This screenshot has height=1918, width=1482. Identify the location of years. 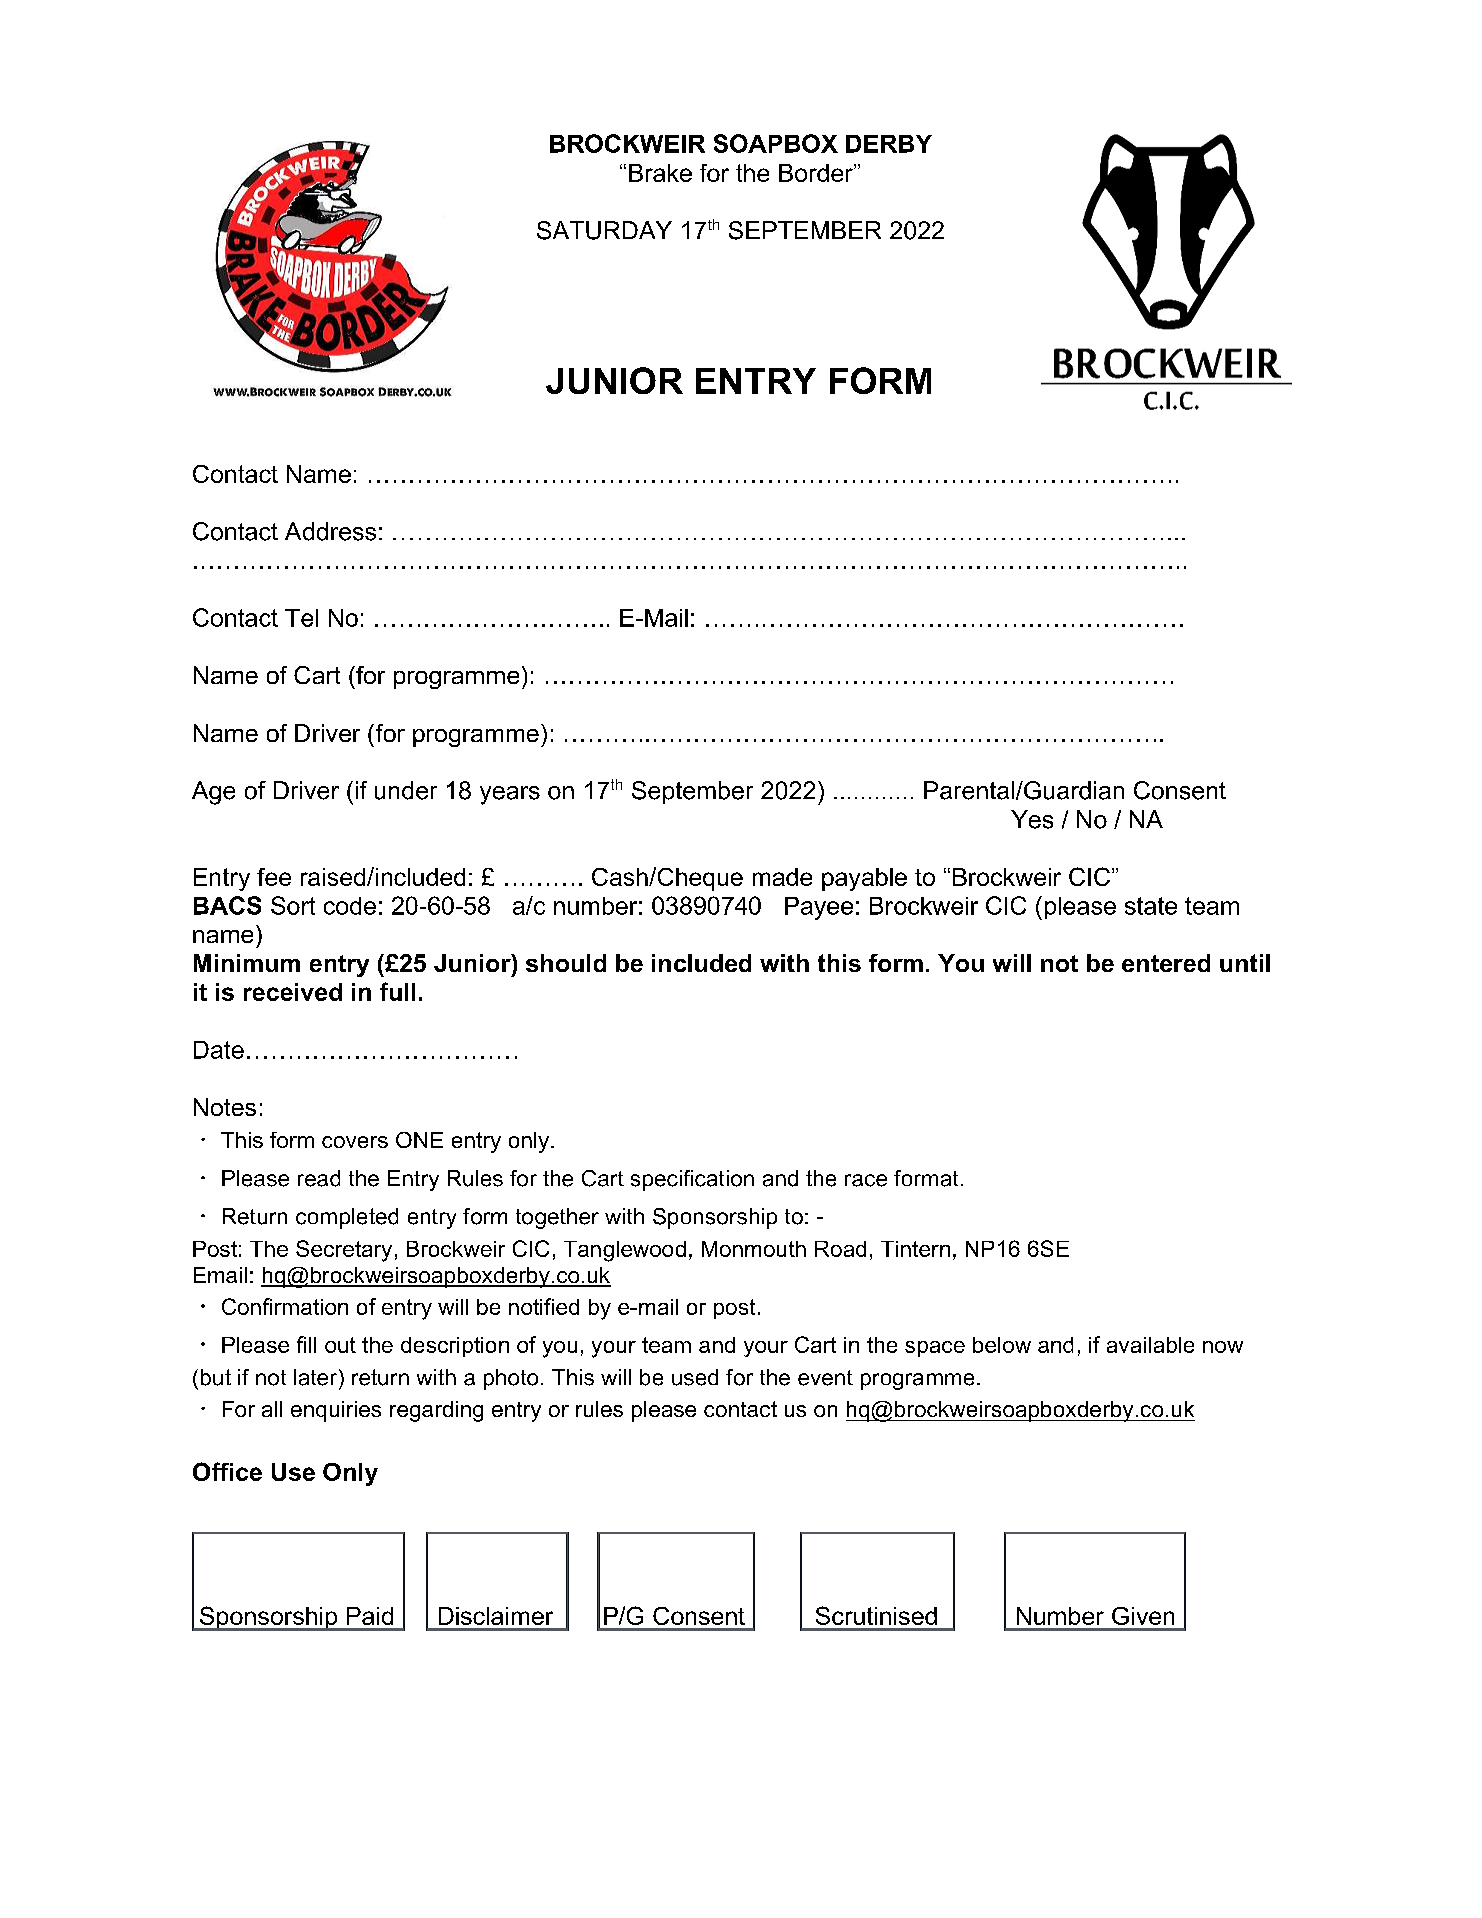
(510, 795).
